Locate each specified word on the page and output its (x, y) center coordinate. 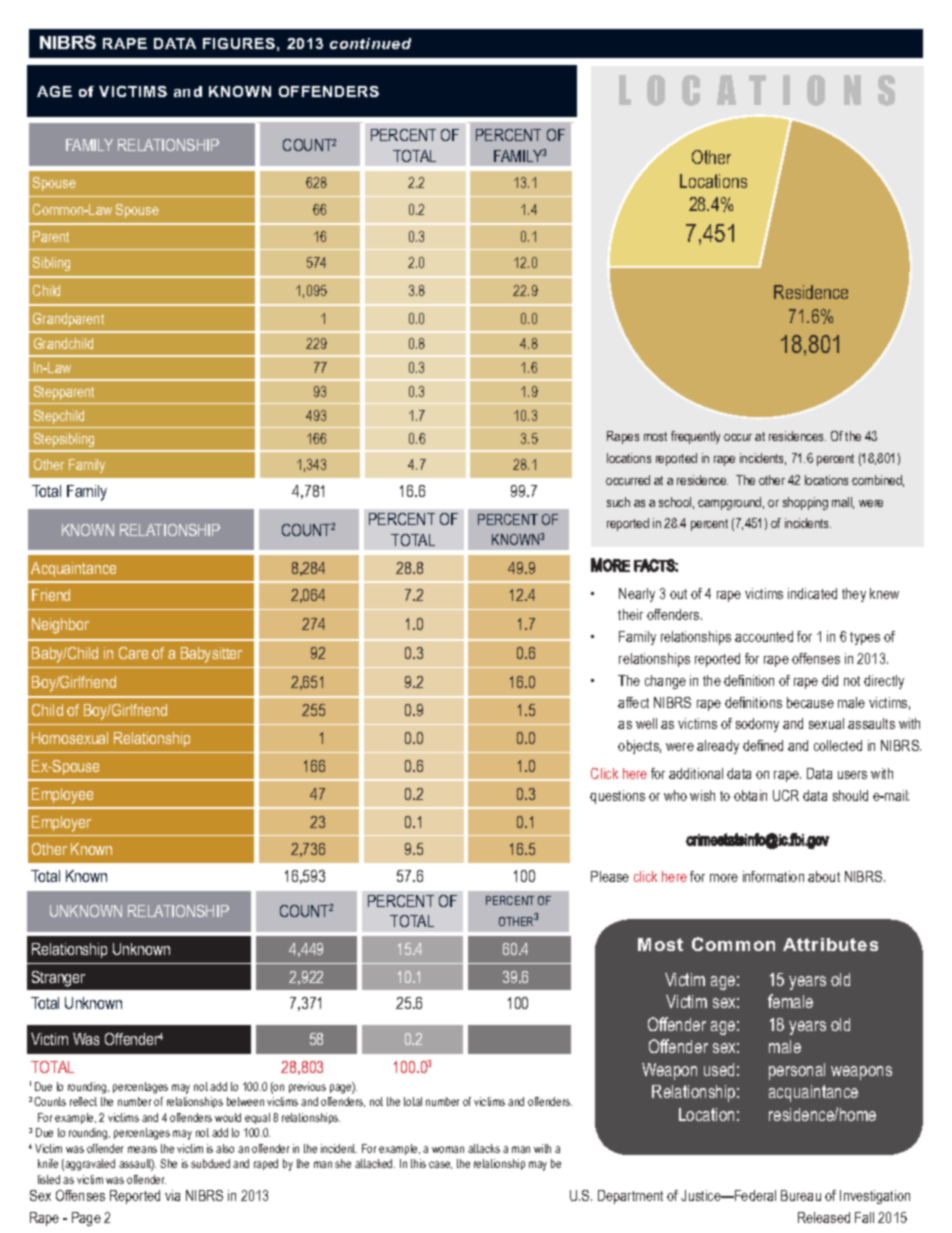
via (172, 1195)
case (440, 1165)
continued (370, 43)
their (630, 614)
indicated (812, 593)
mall (843, 503)
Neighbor (60, 626)
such (618, 502)
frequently (695, 437)
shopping (805, 503)
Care (133, 653)
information (773, 876)
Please (610, 876)
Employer (61, 824)
